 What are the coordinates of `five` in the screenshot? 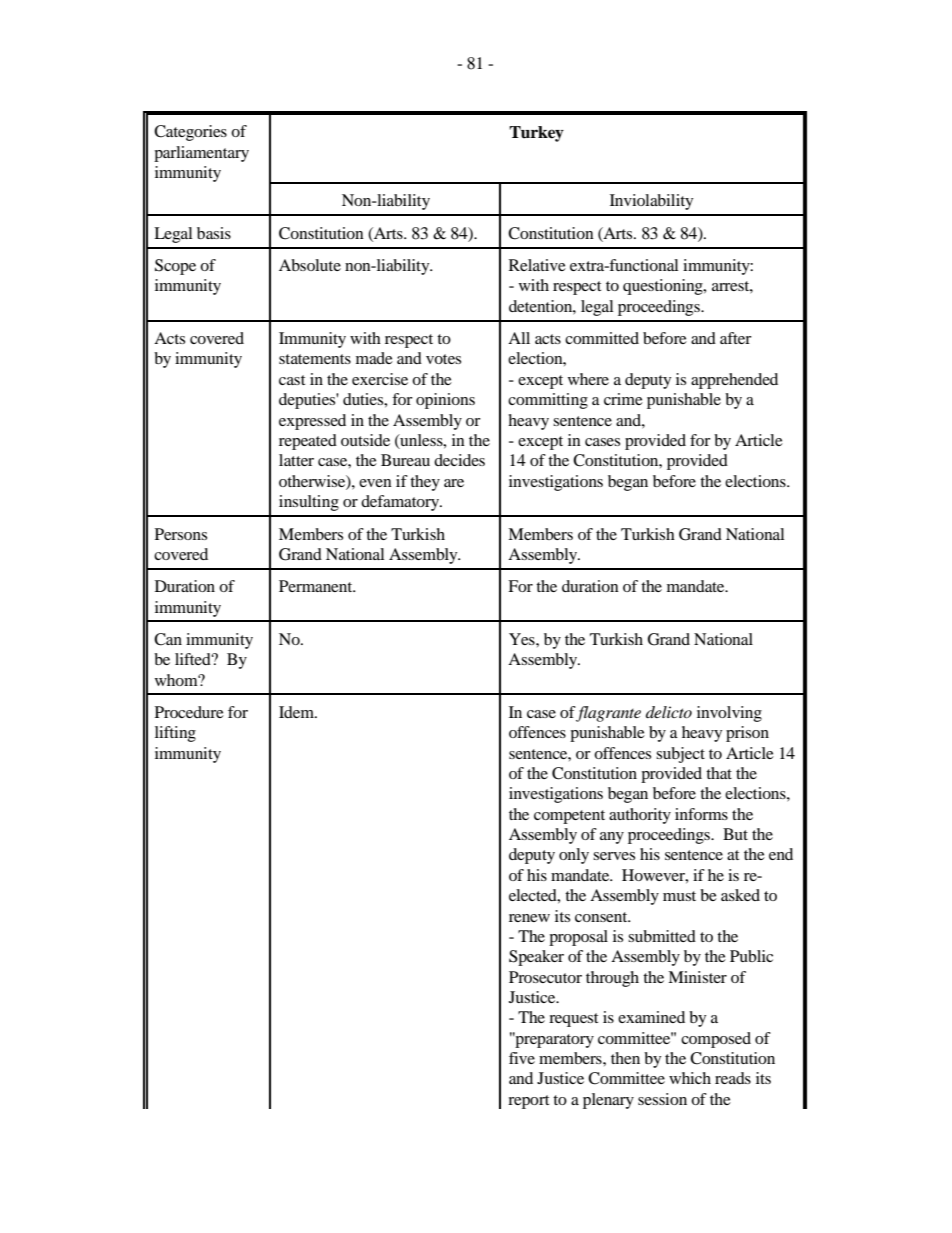 It's located at (522, 1058).
